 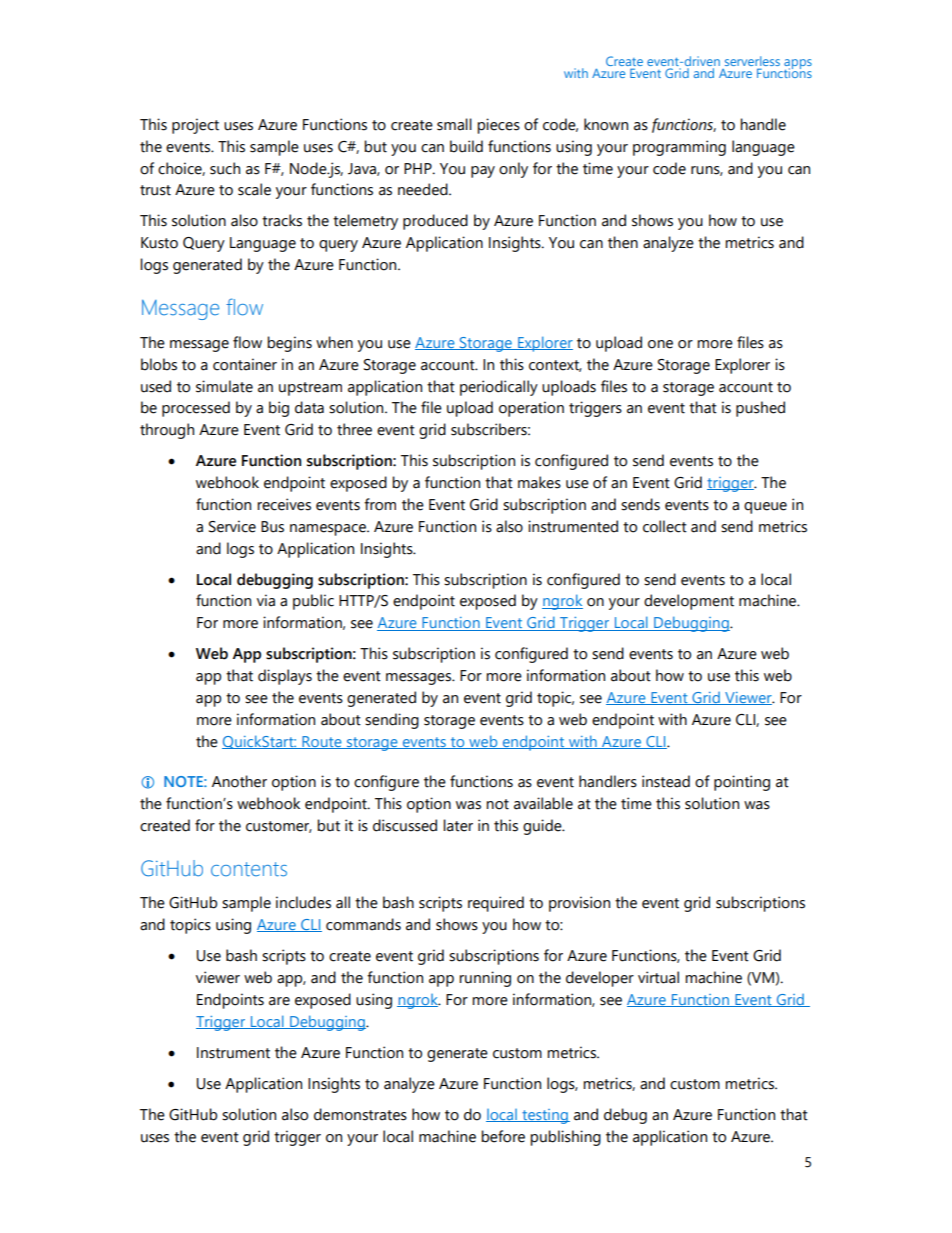 What do you see at coordinates (239, 781) in the screenshot?
I see `Another` at bounding box center [239, 781].
